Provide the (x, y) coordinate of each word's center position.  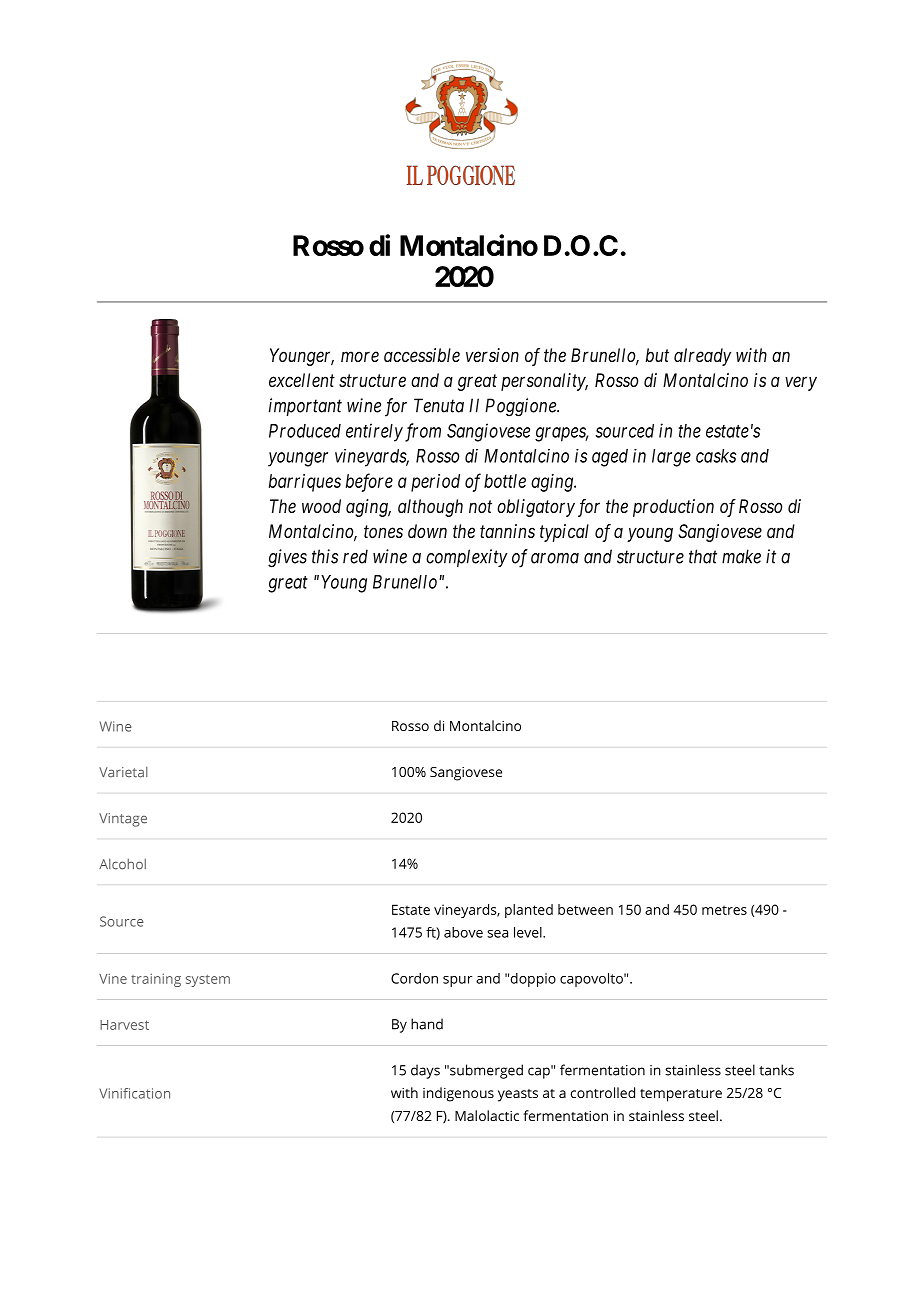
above (463, 932)
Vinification (134, 1093)
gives (287, 558)
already (702, 357)
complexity (467, 558)
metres (724, 910)
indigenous (458, 1094)
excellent (302, 380)
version (492, 355)
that (703, 556)
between (585, 909)
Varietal (123, 772)
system (208, 981)
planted (529, 911)
